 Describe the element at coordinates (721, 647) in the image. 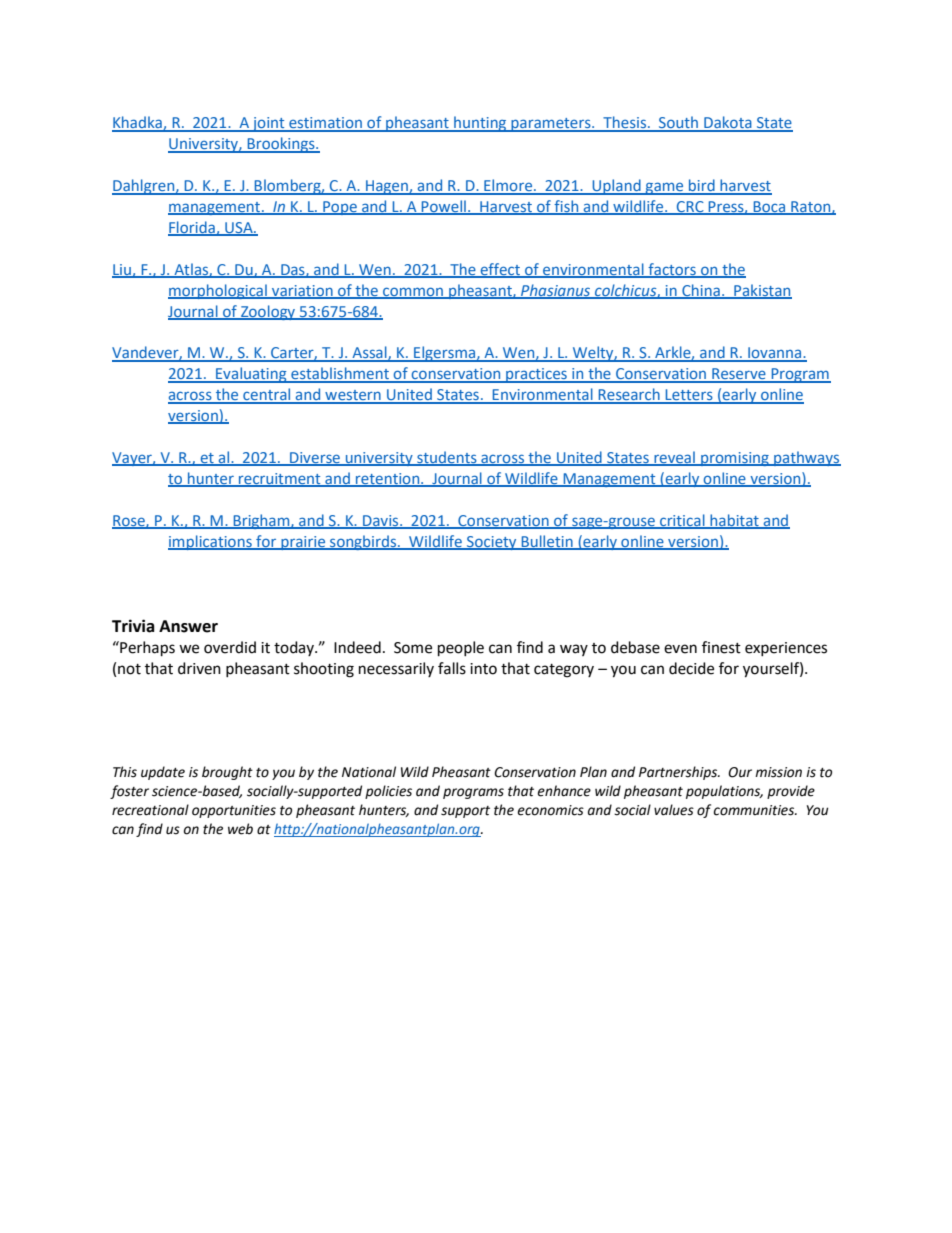

I see `finest` at that location.
